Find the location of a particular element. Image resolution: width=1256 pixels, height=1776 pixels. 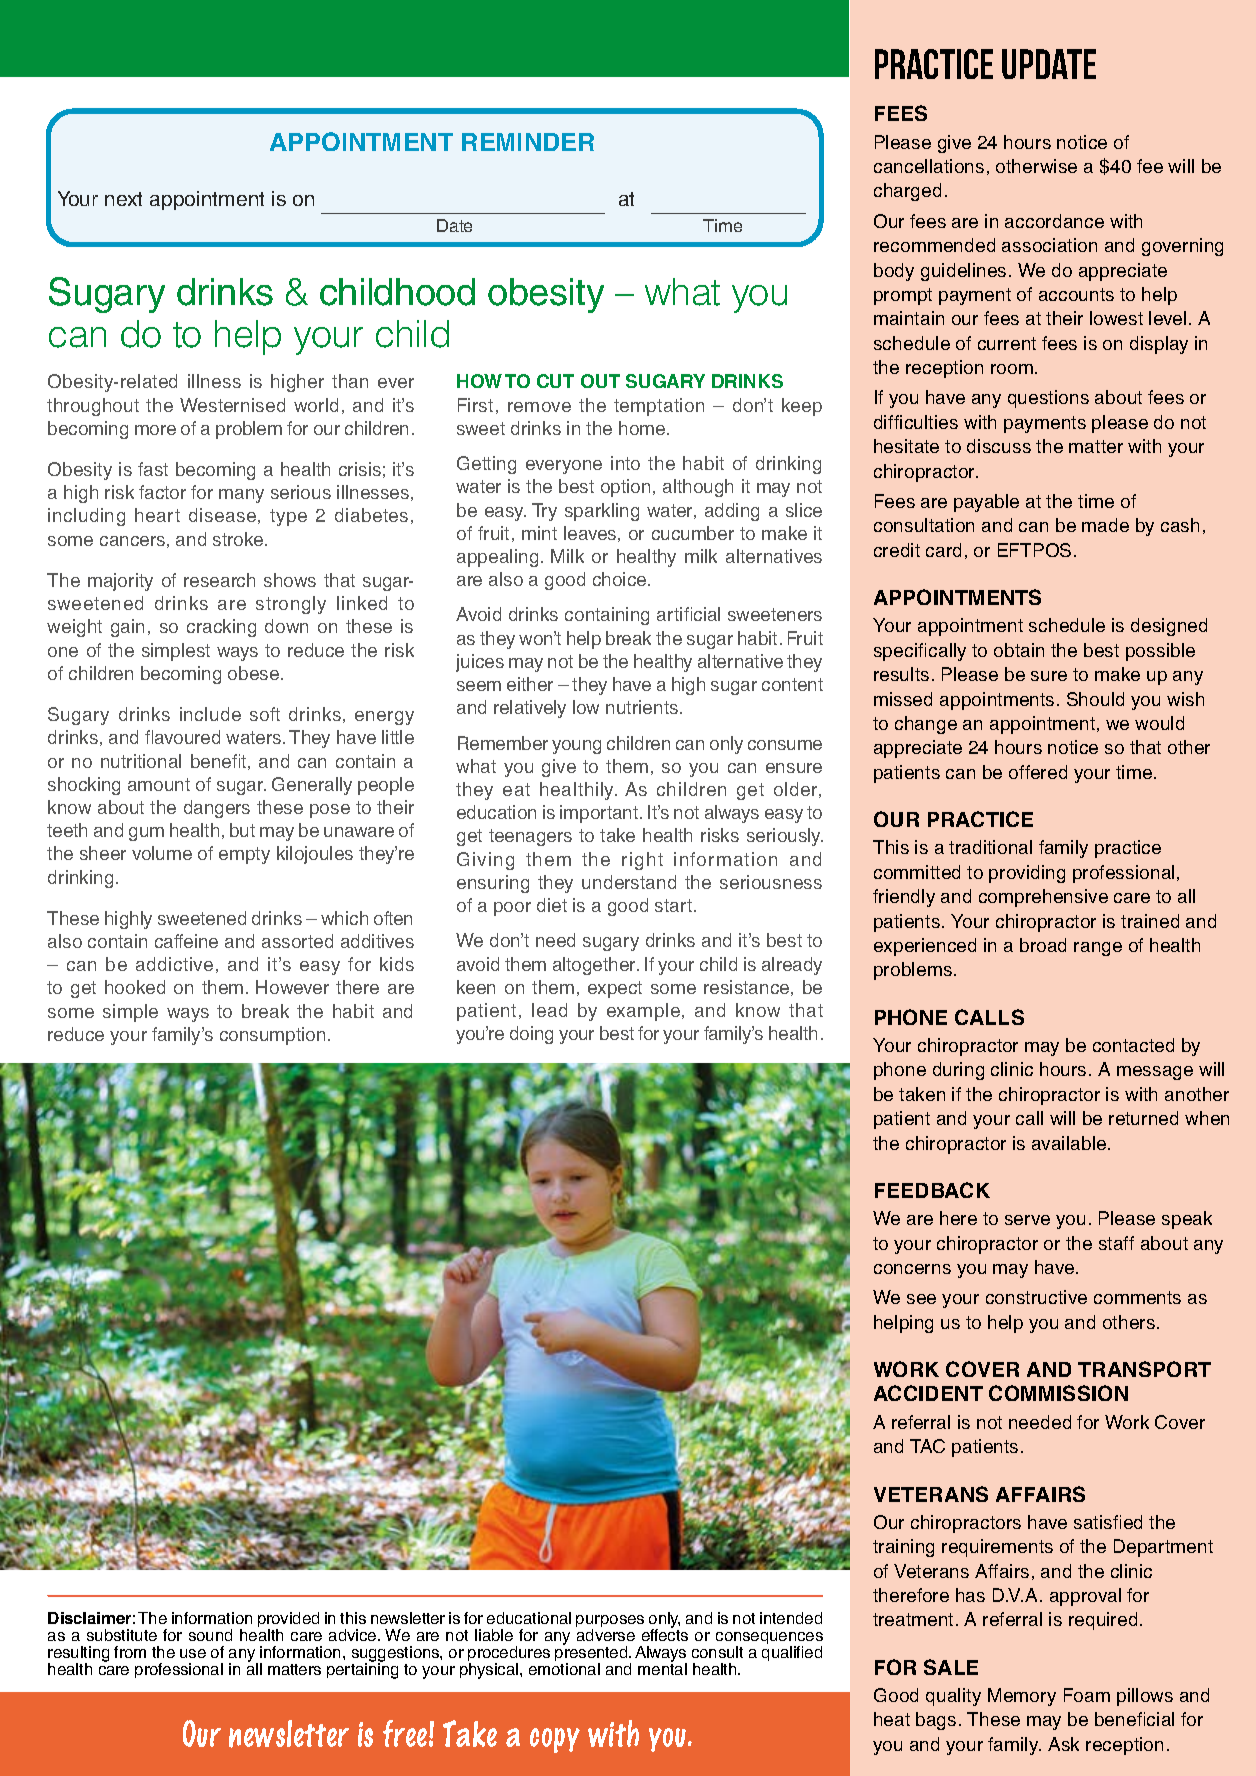

dangers is located at coordinates (217, 809).
